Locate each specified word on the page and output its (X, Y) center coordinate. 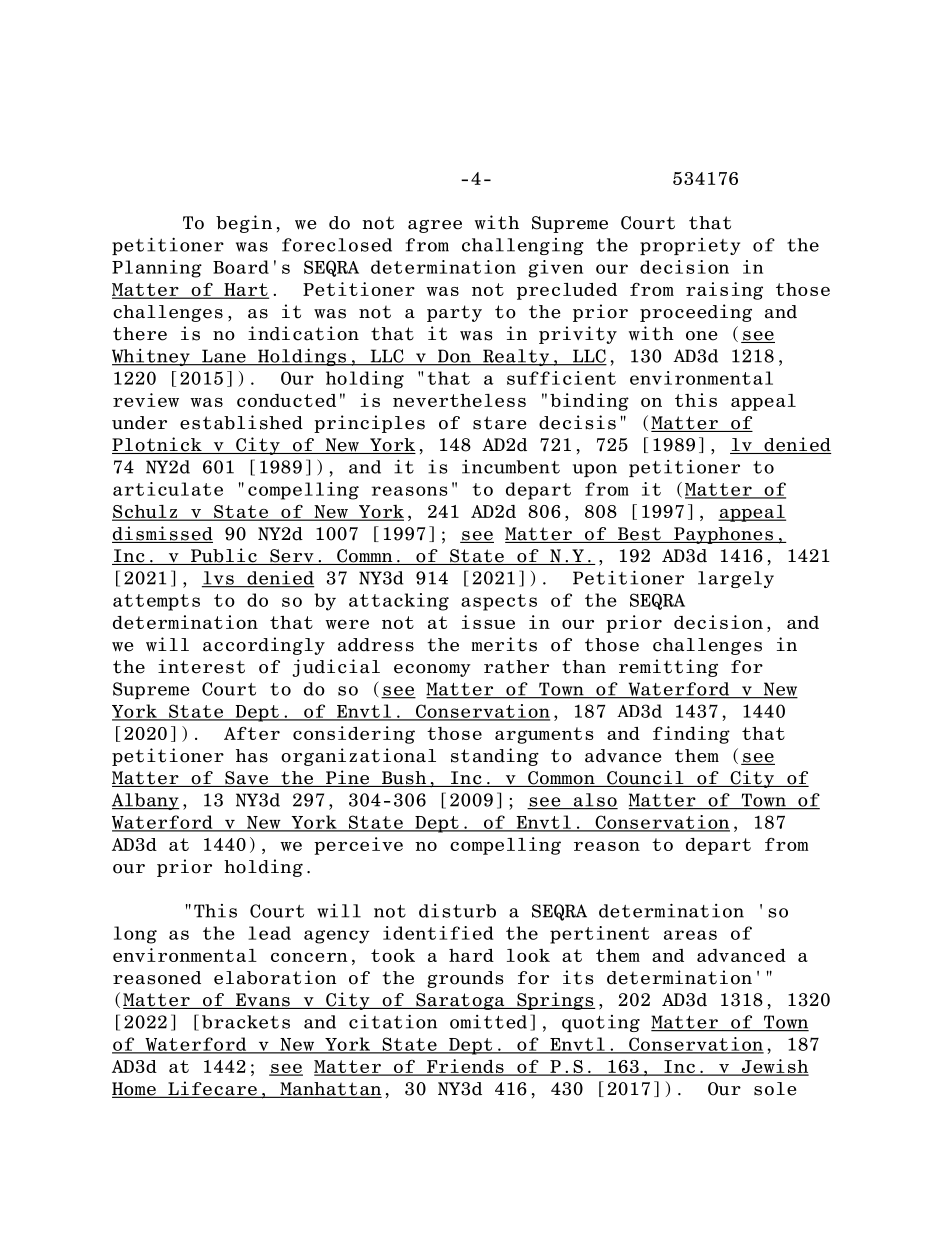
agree (435, 226)
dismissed (162, 534)
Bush (404, 779)
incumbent (511, 467)
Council (645, 778)
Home (135, 1090)
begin (244, 224)
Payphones (723, 535)
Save (246, 779)
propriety (690, 246)
